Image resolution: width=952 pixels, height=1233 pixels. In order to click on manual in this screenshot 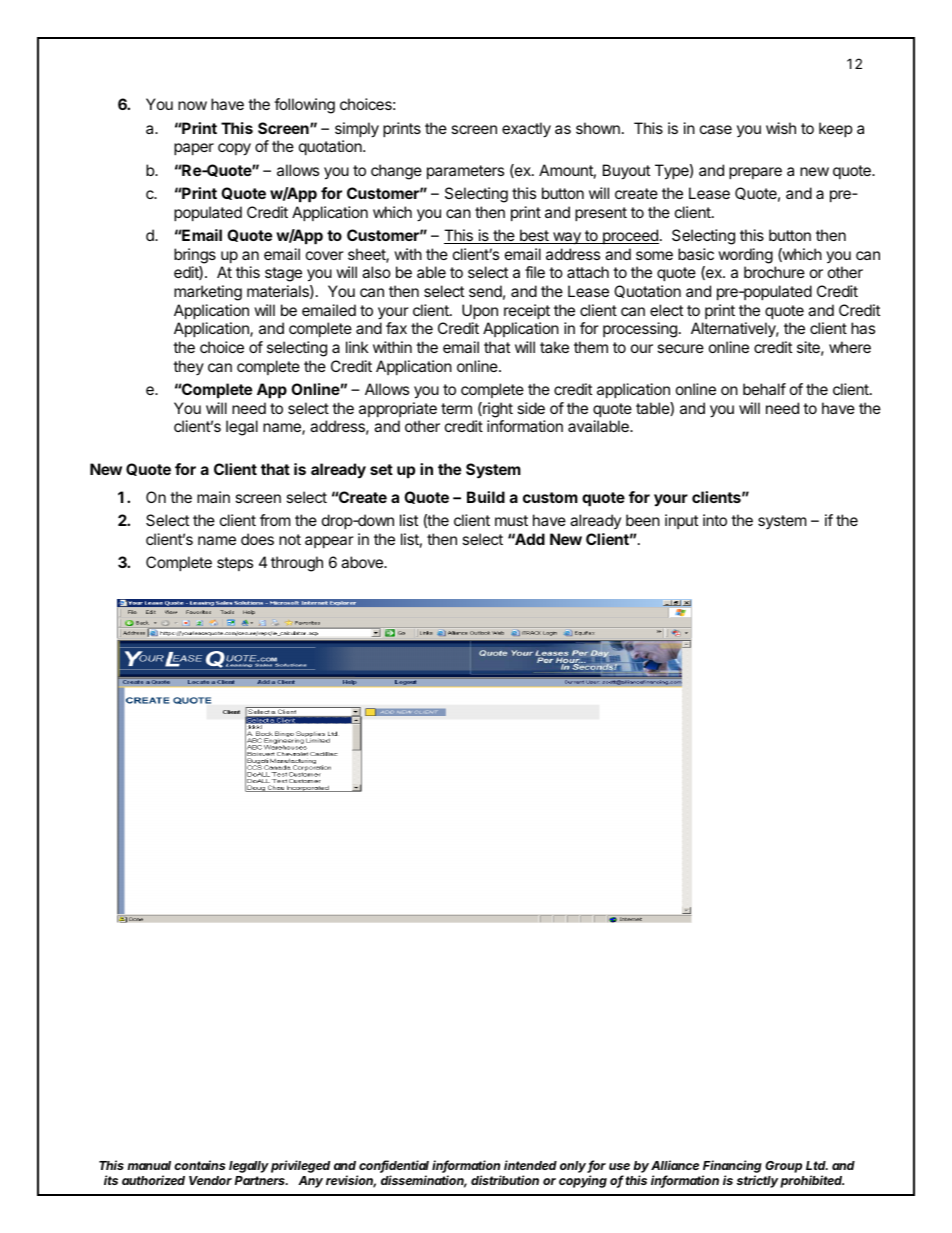, I will do `click(149, 1165)`.
